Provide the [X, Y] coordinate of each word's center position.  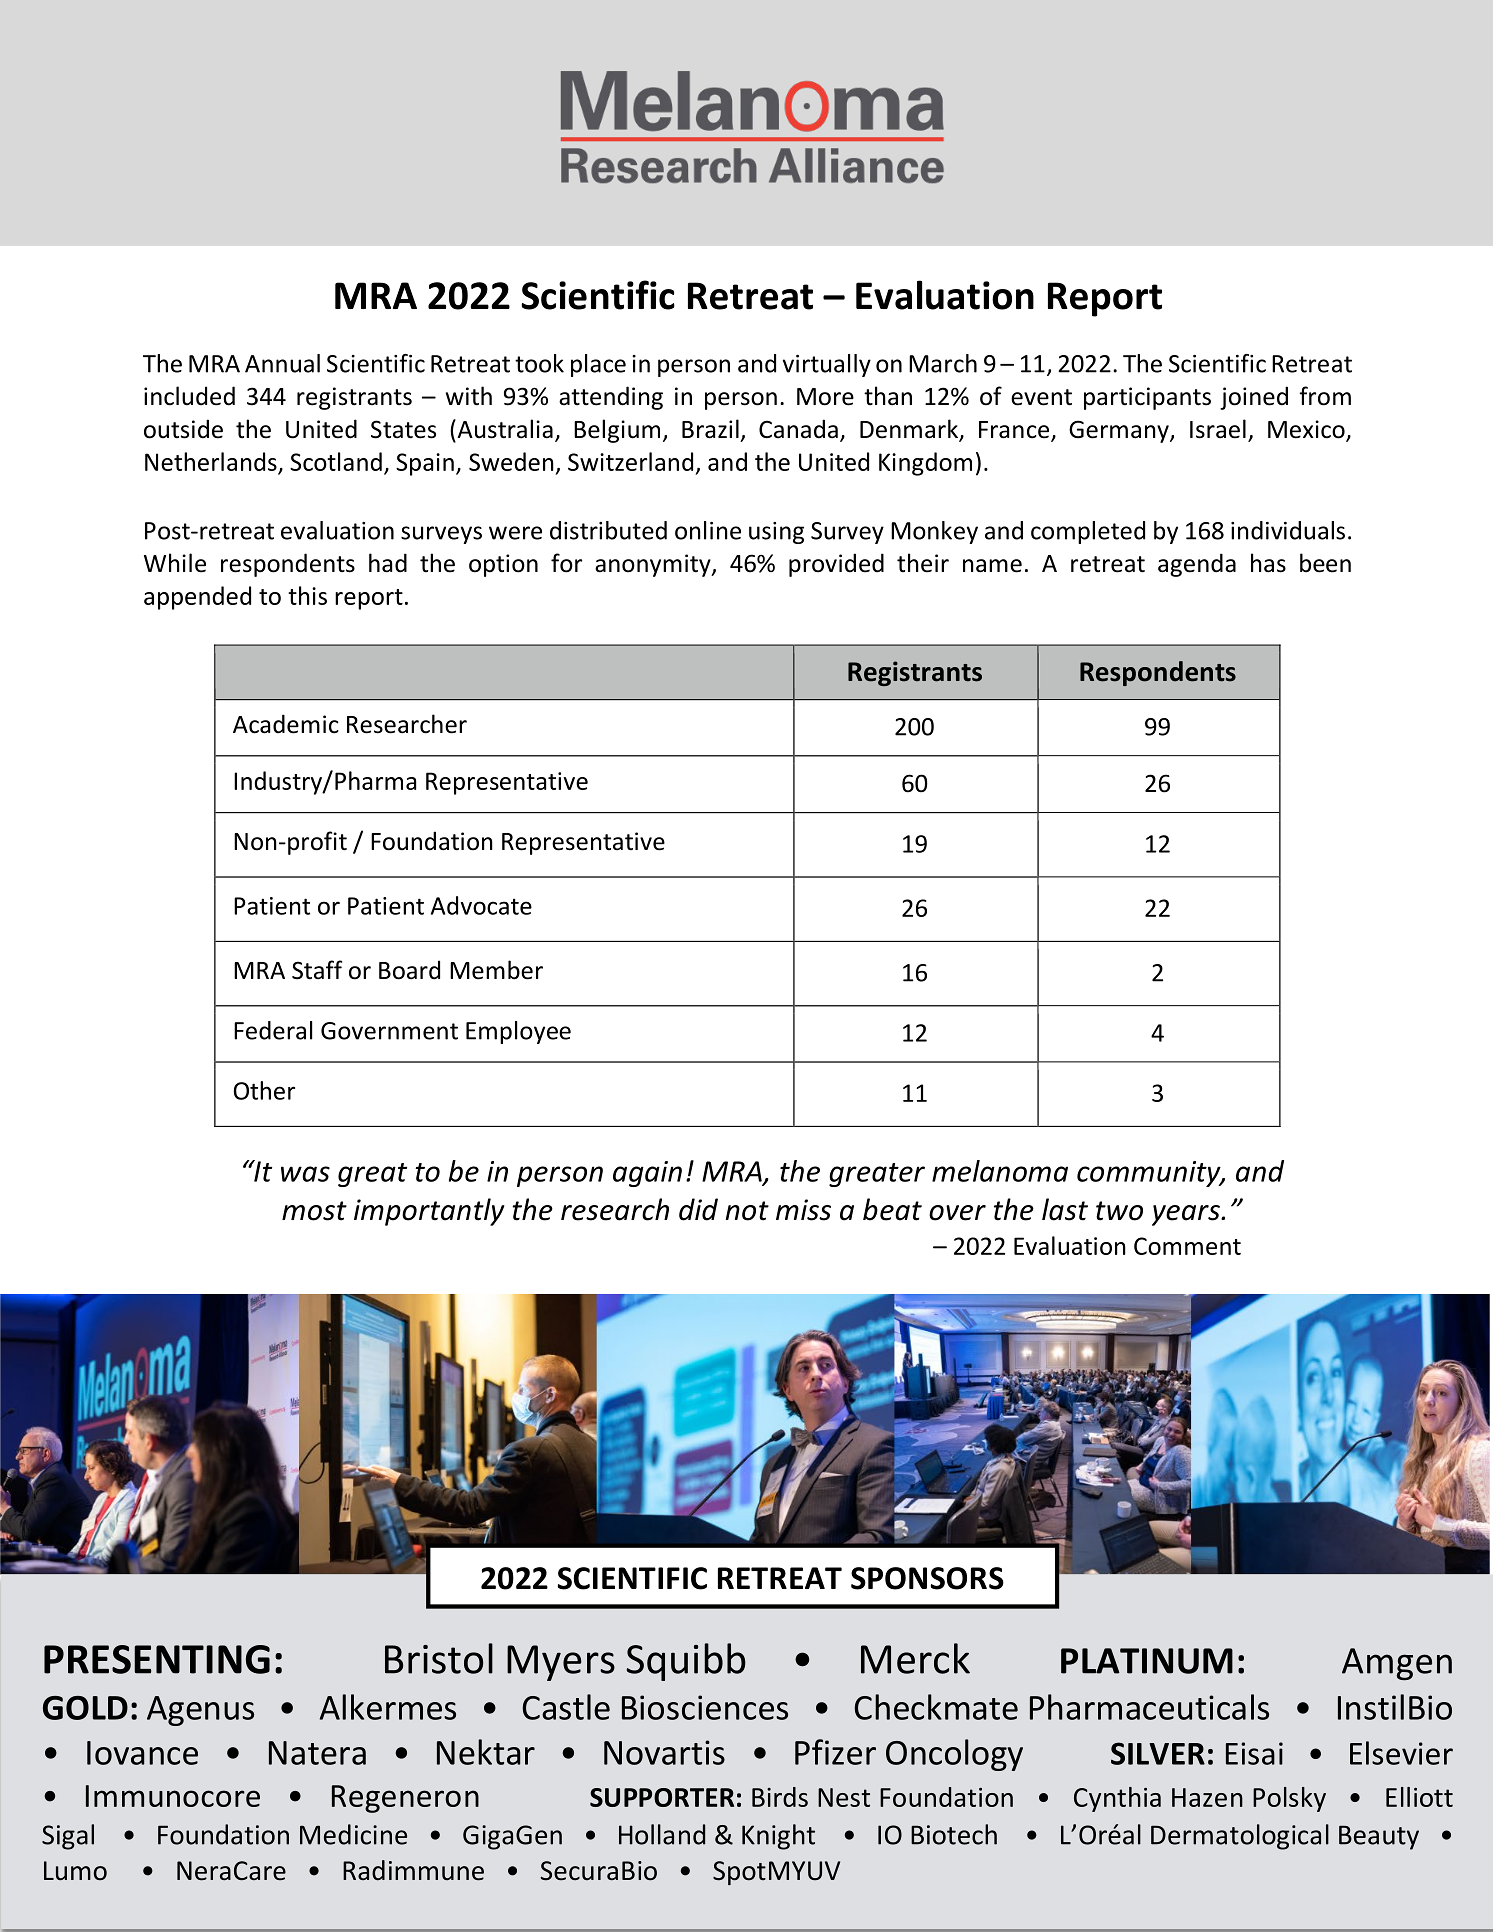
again [647, 1174]
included [189, 396]
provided [836, 565]
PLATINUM [1147, 1661]
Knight [778, 1837]
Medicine [353, 1834]
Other [264, 1090]
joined [1254, 398]
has [1268, 563]
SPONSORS [927, 1578]
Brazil [710, 429]
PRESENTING [157, 1659]
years [1187, 1215]
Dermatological [1240, 1837]
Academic [286, 724]
